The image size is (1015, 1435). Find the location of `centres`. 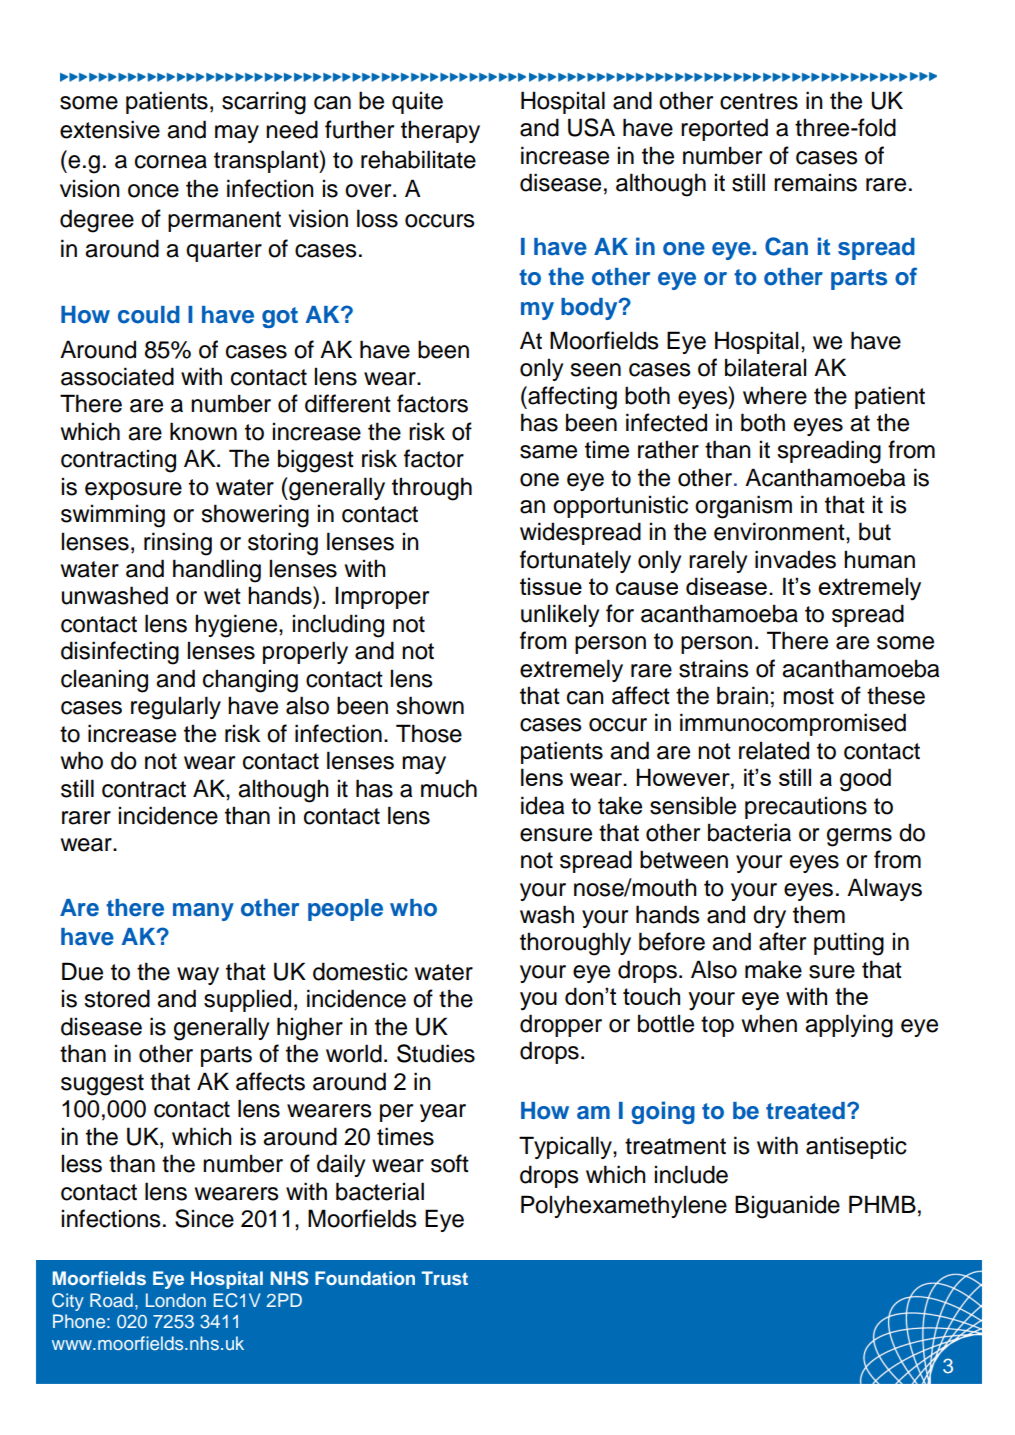

centres is located at coordinates (759, 101).
